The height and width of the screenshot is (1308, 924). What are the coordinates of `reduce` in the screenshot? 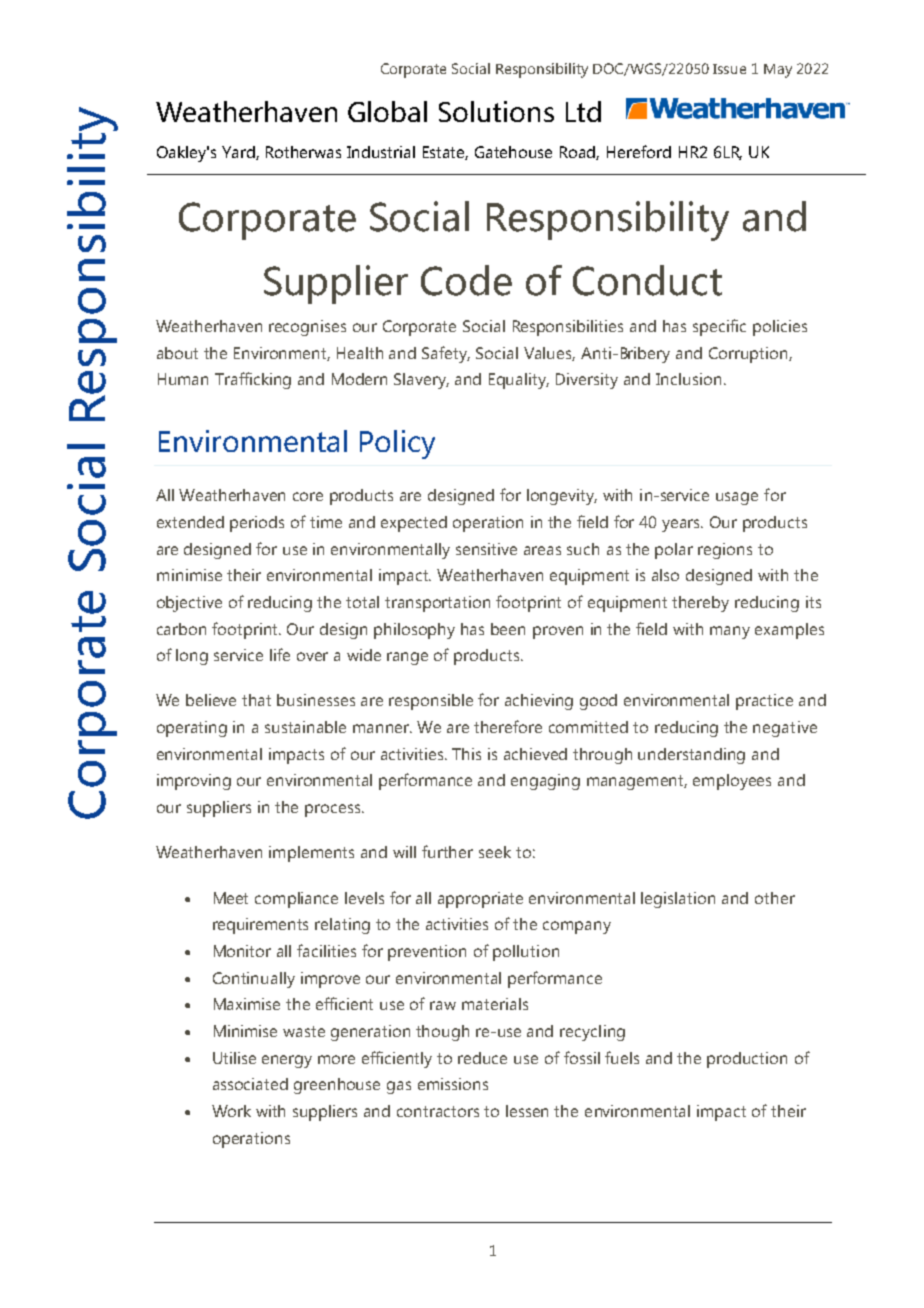 It's located at (482, 1058).
